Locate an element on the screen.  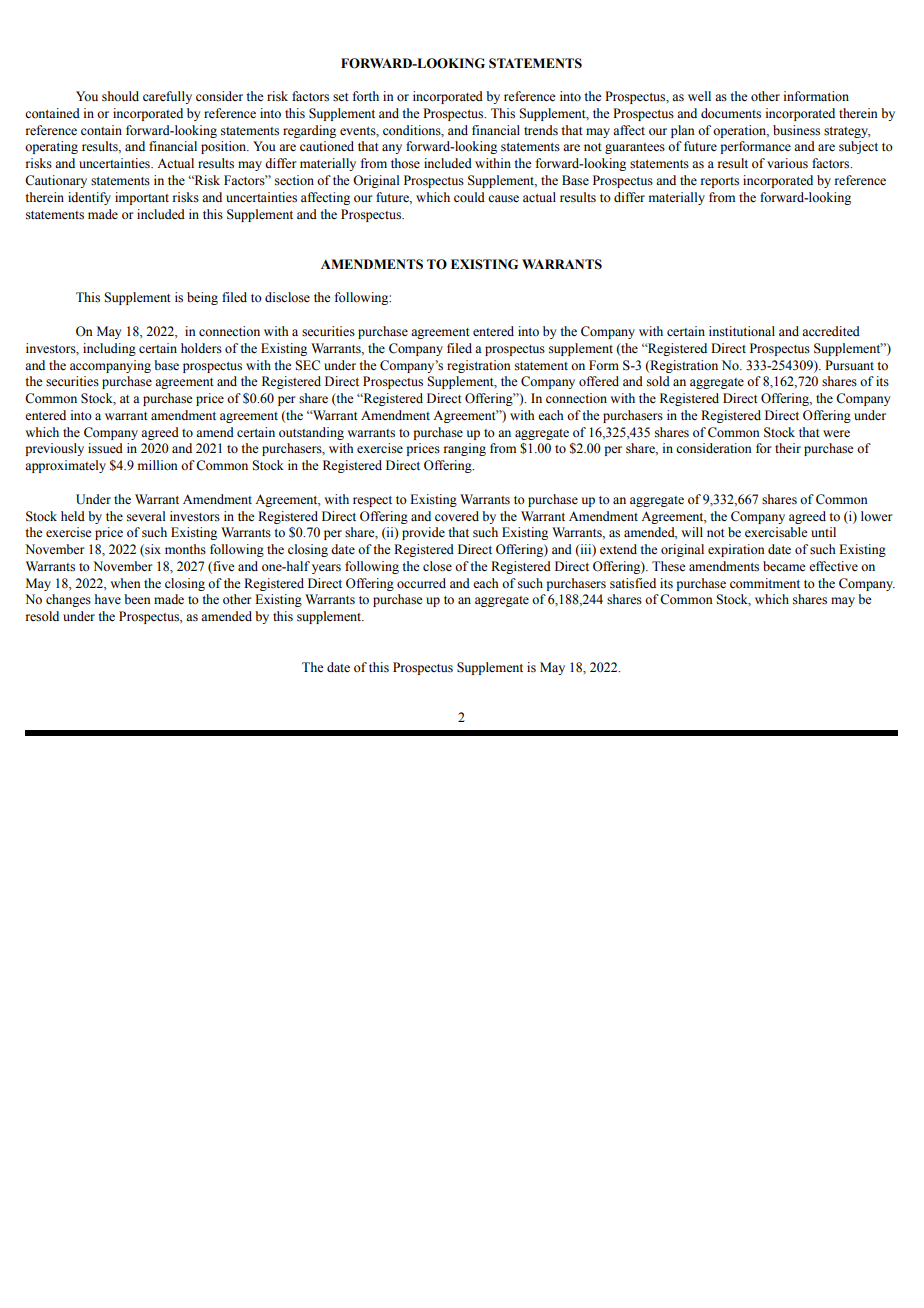
occurred is located at coordinates (421, 583).
